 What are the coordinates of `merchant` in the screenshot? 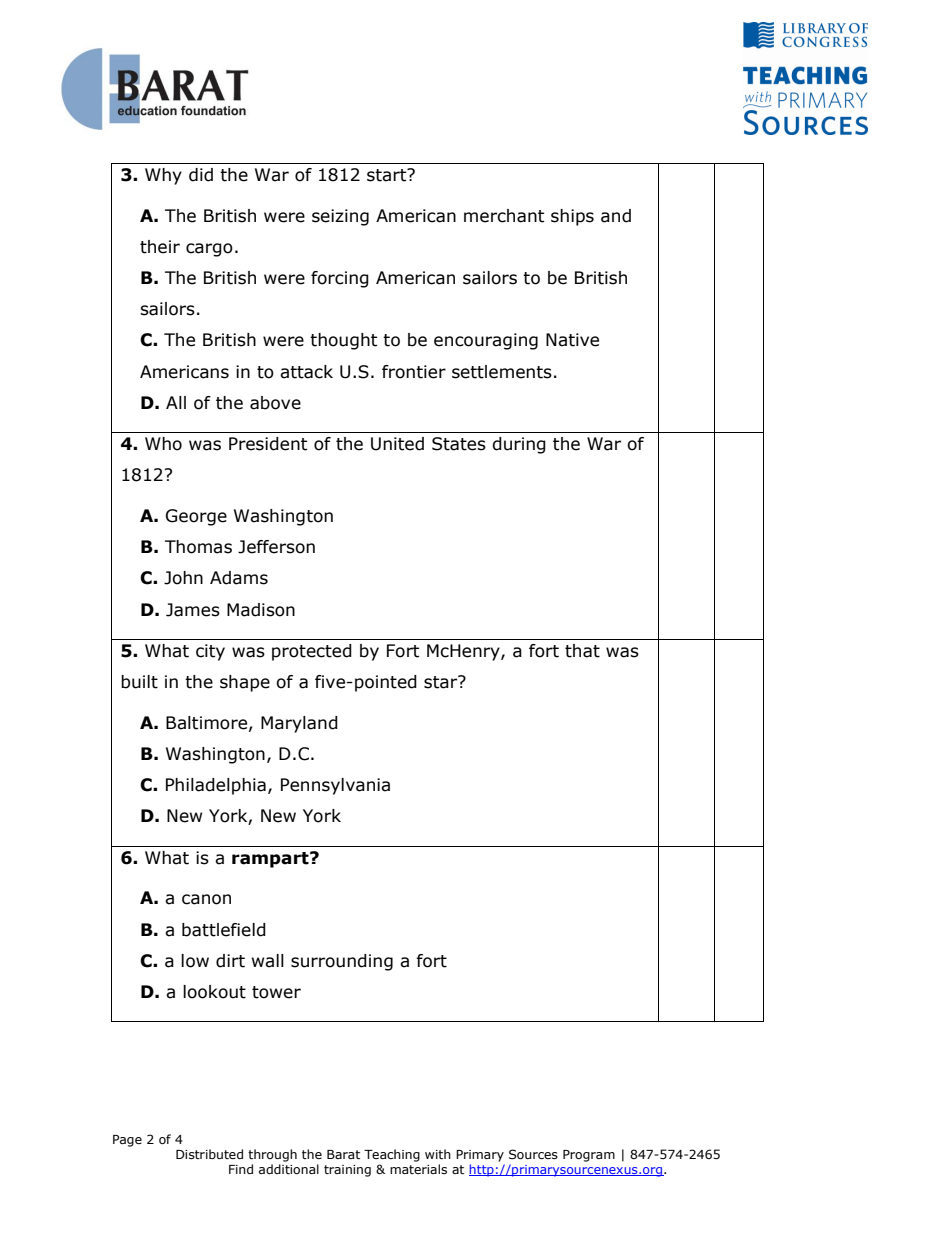 It's located at (504, 216).
